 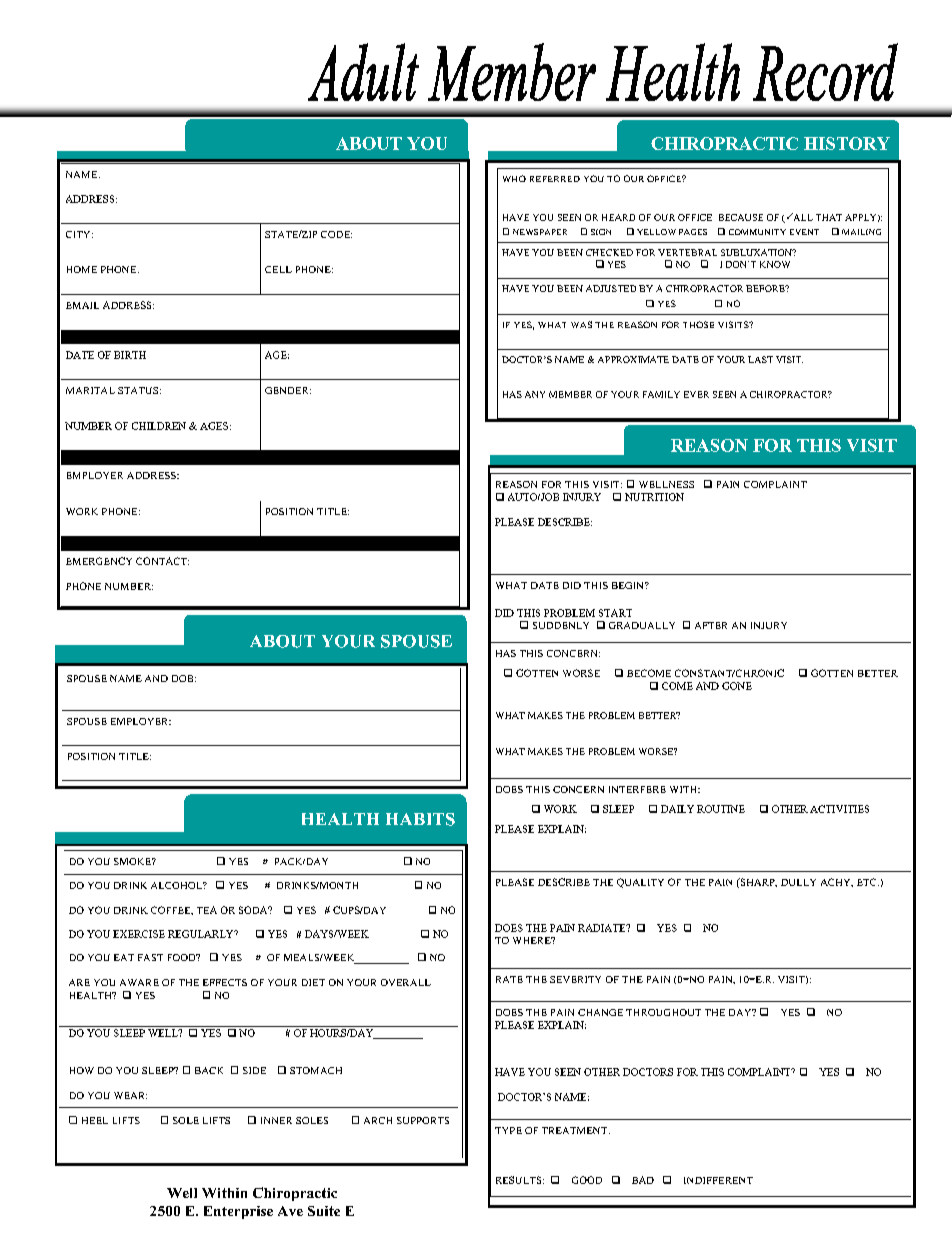 What do you see at coordinates (82, 269) in the document?
I see `HOME` at bounding box center [82, 269].
